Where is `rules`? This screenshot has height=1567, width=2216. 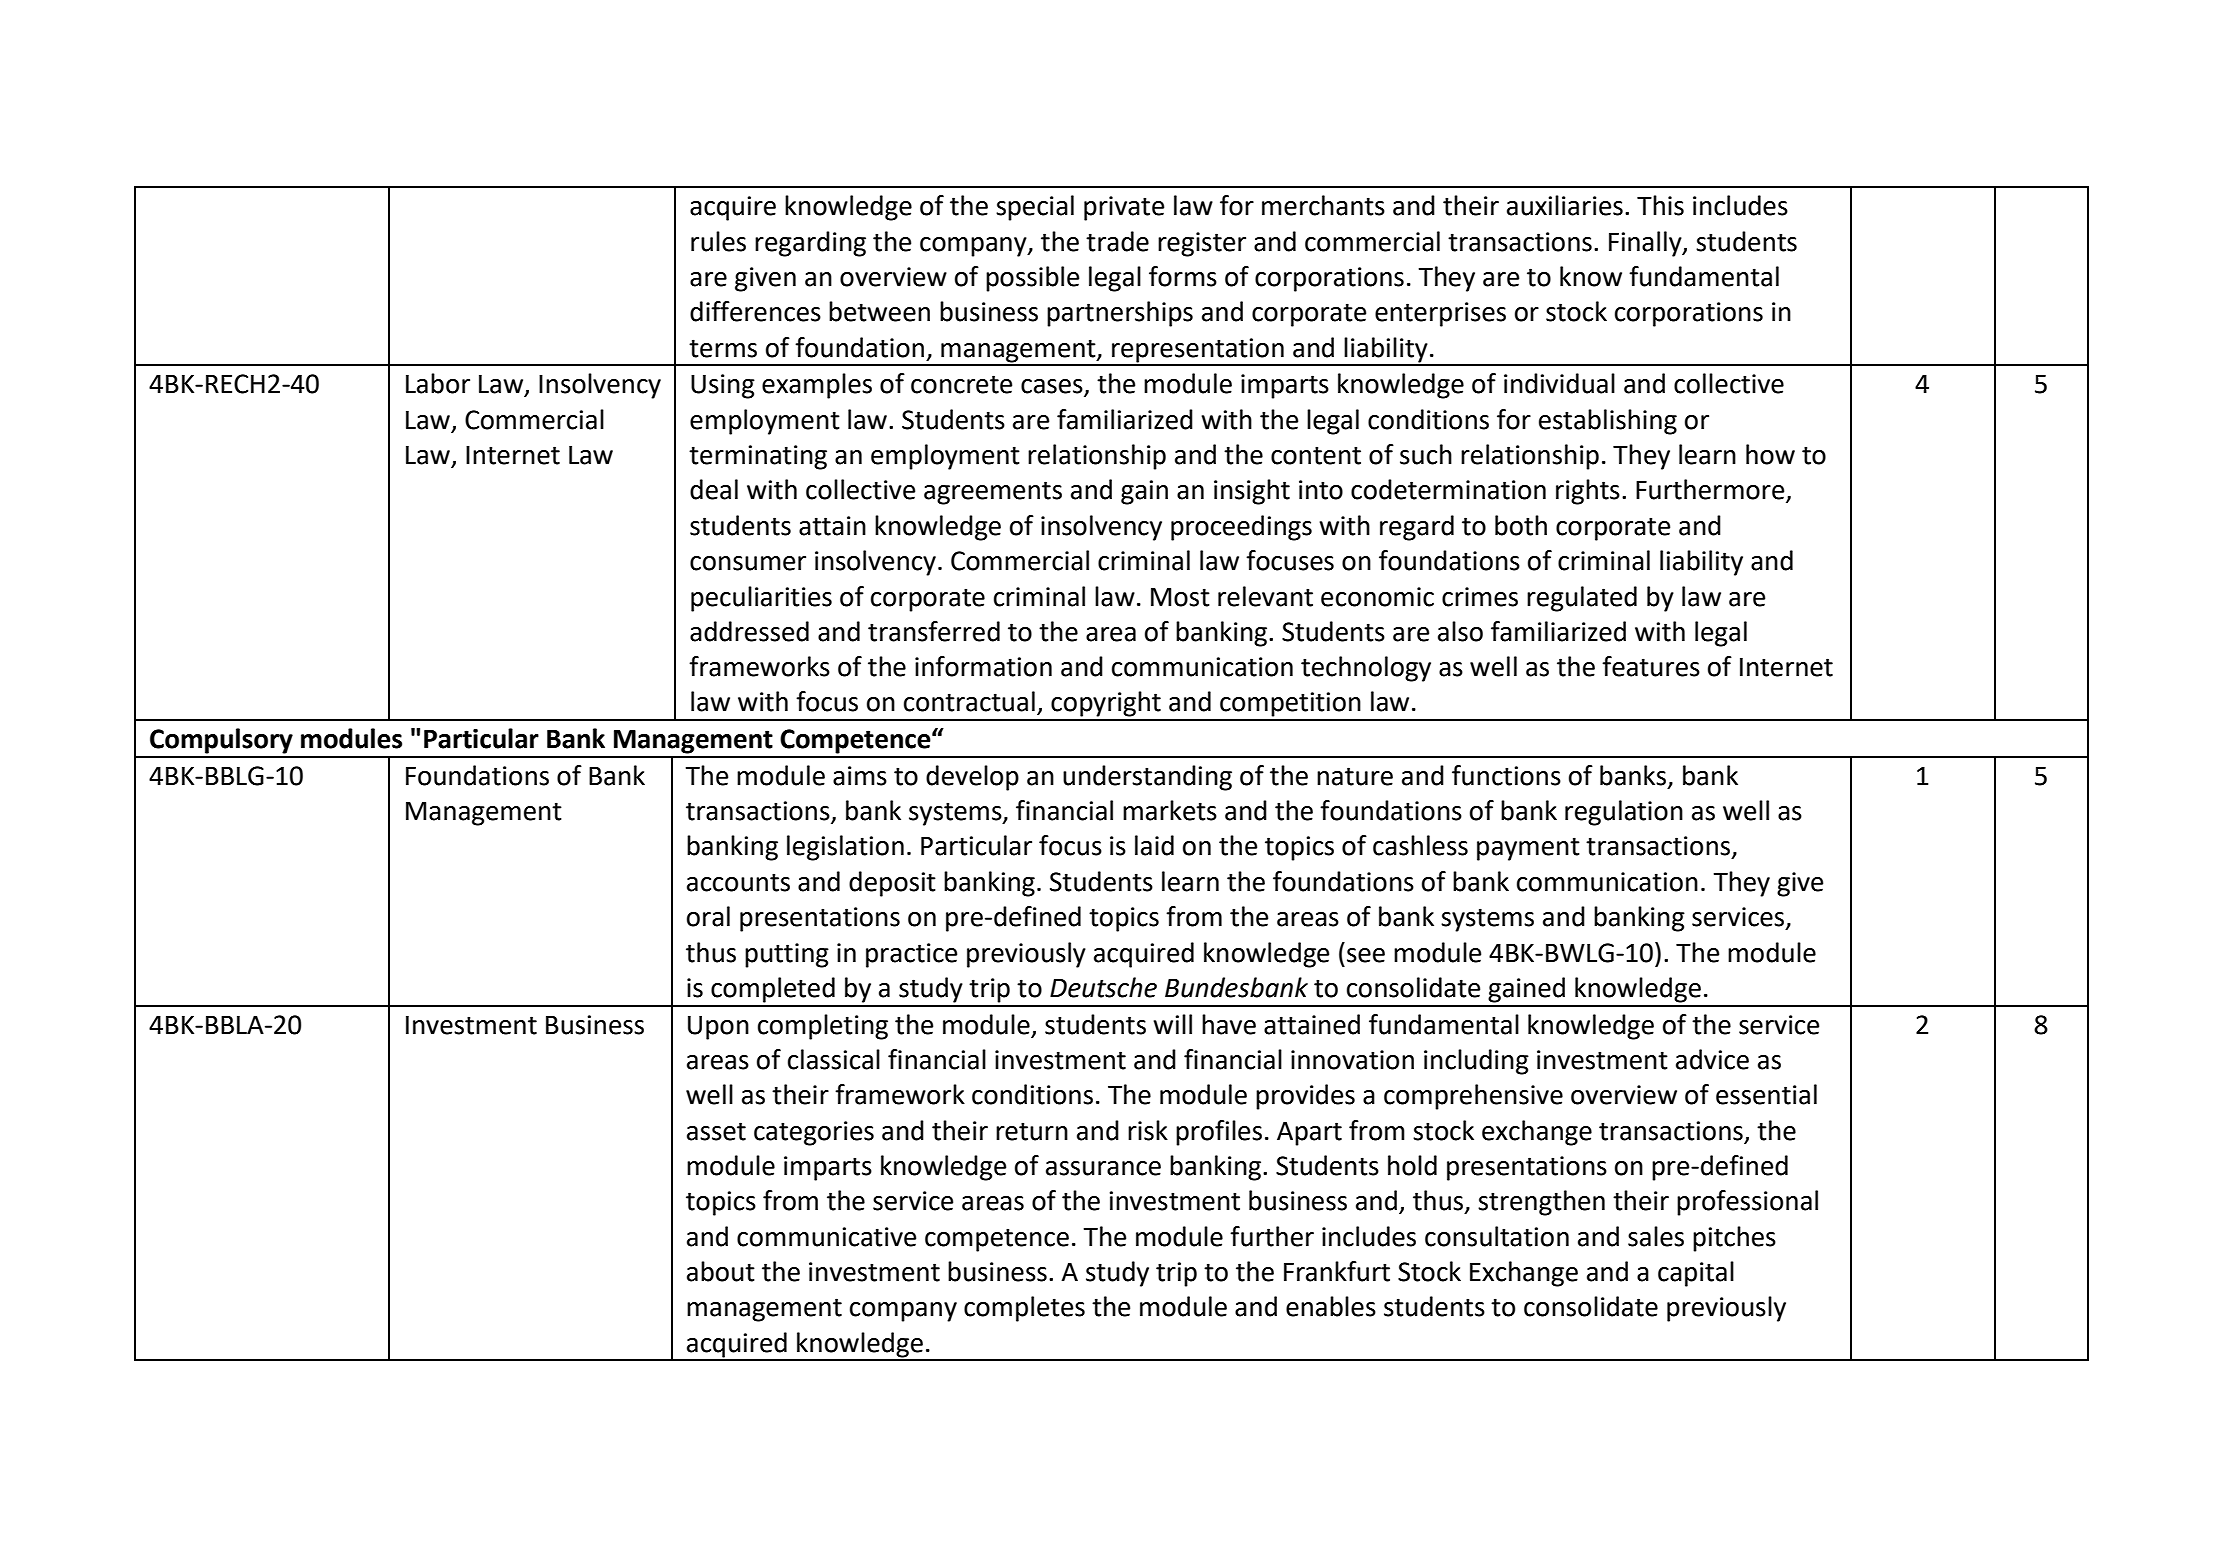
rules is located at coordinates (718, 241).
